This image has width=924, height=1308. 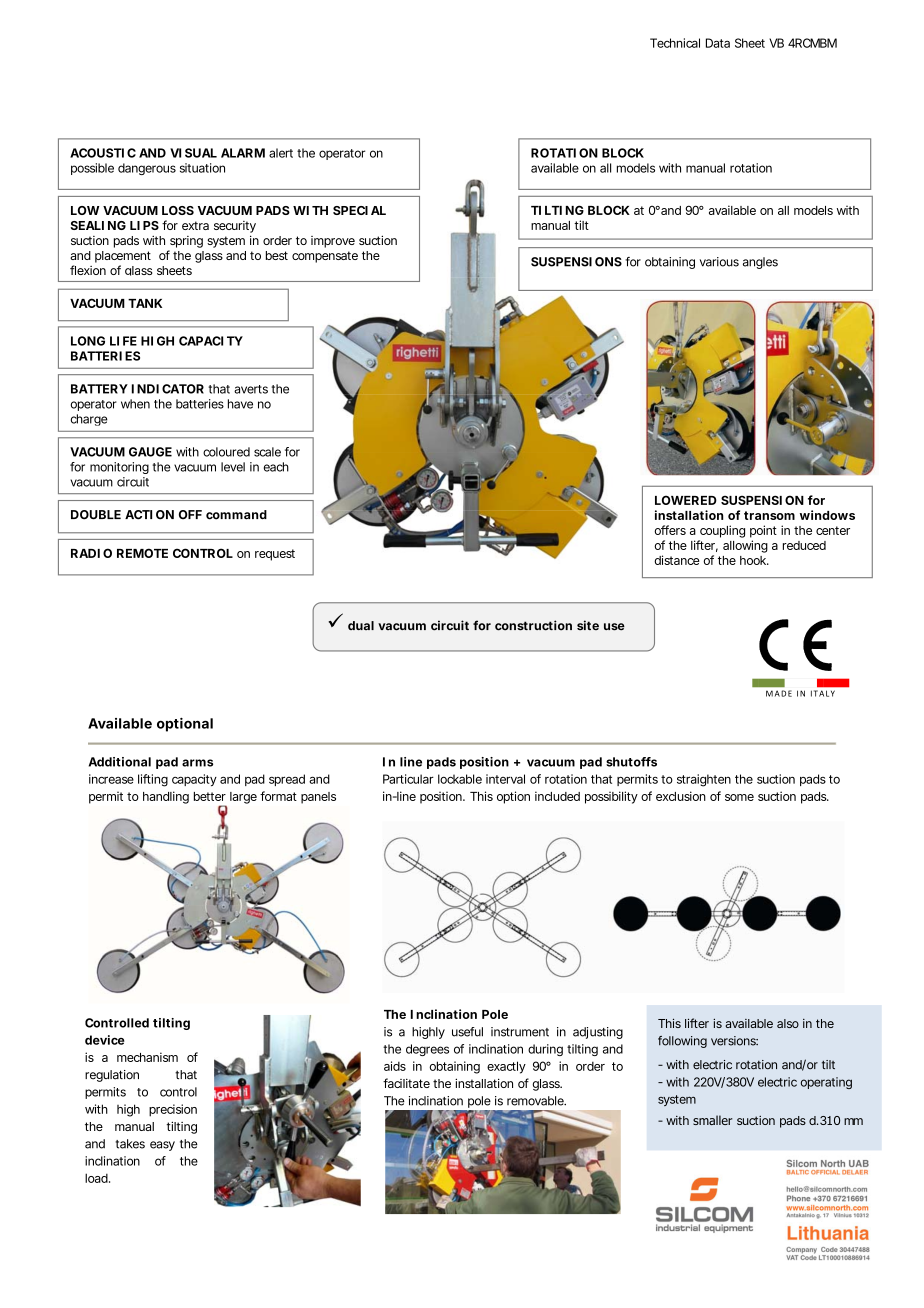 What do you see at coordinates (533, 625) in the image?
I see `construction` at bounding box center [533, 625].
